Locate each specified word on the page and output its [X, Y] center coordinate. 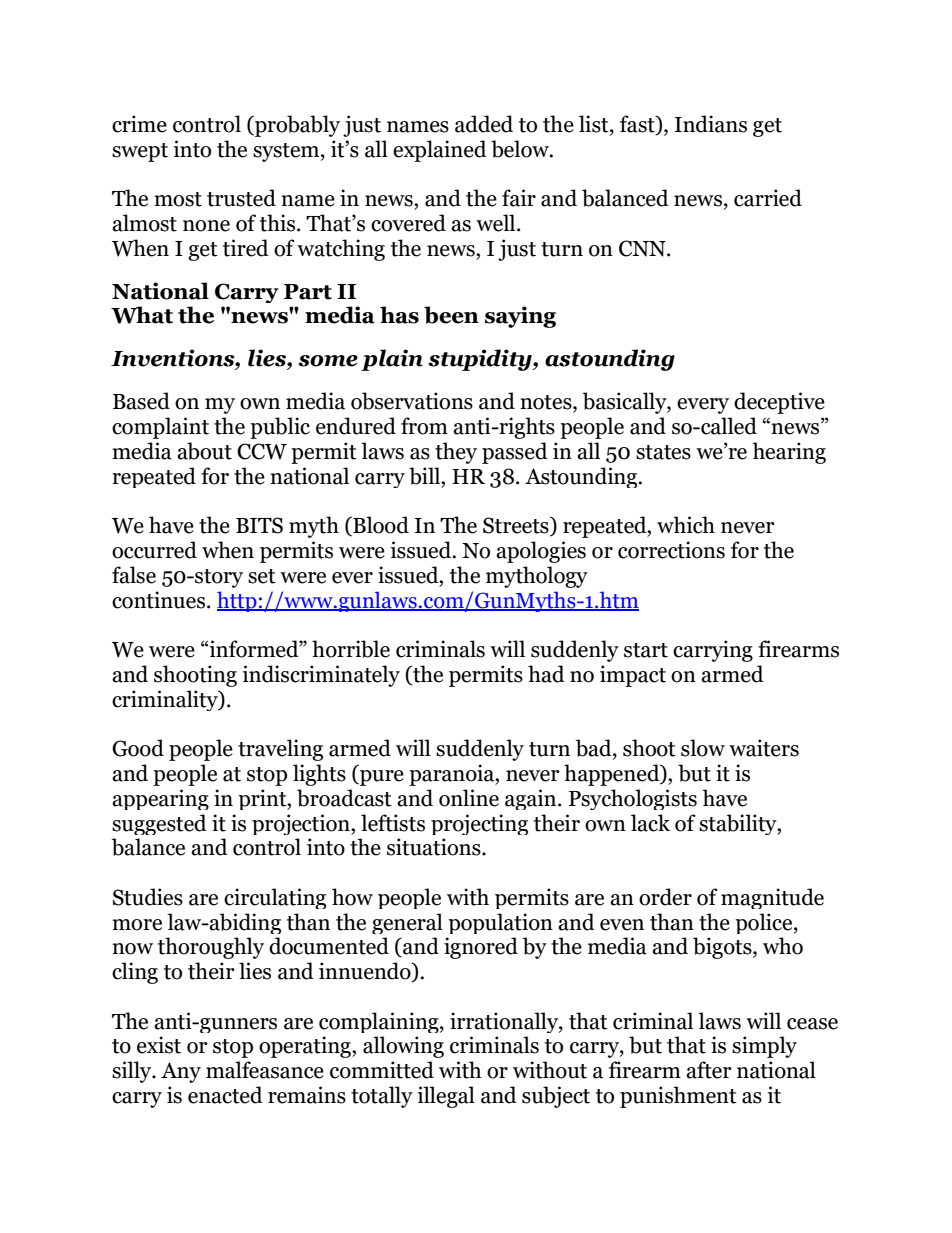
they [456, 453]
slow [703, 748]
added [484, 124]
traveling [280, 750]
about [204, 451]
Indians [710, 124]
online [469, 798]
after [709, 1070]
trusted [241, 198]
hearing [789, 453]
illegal [446, 1097]
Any [181, 1072]
